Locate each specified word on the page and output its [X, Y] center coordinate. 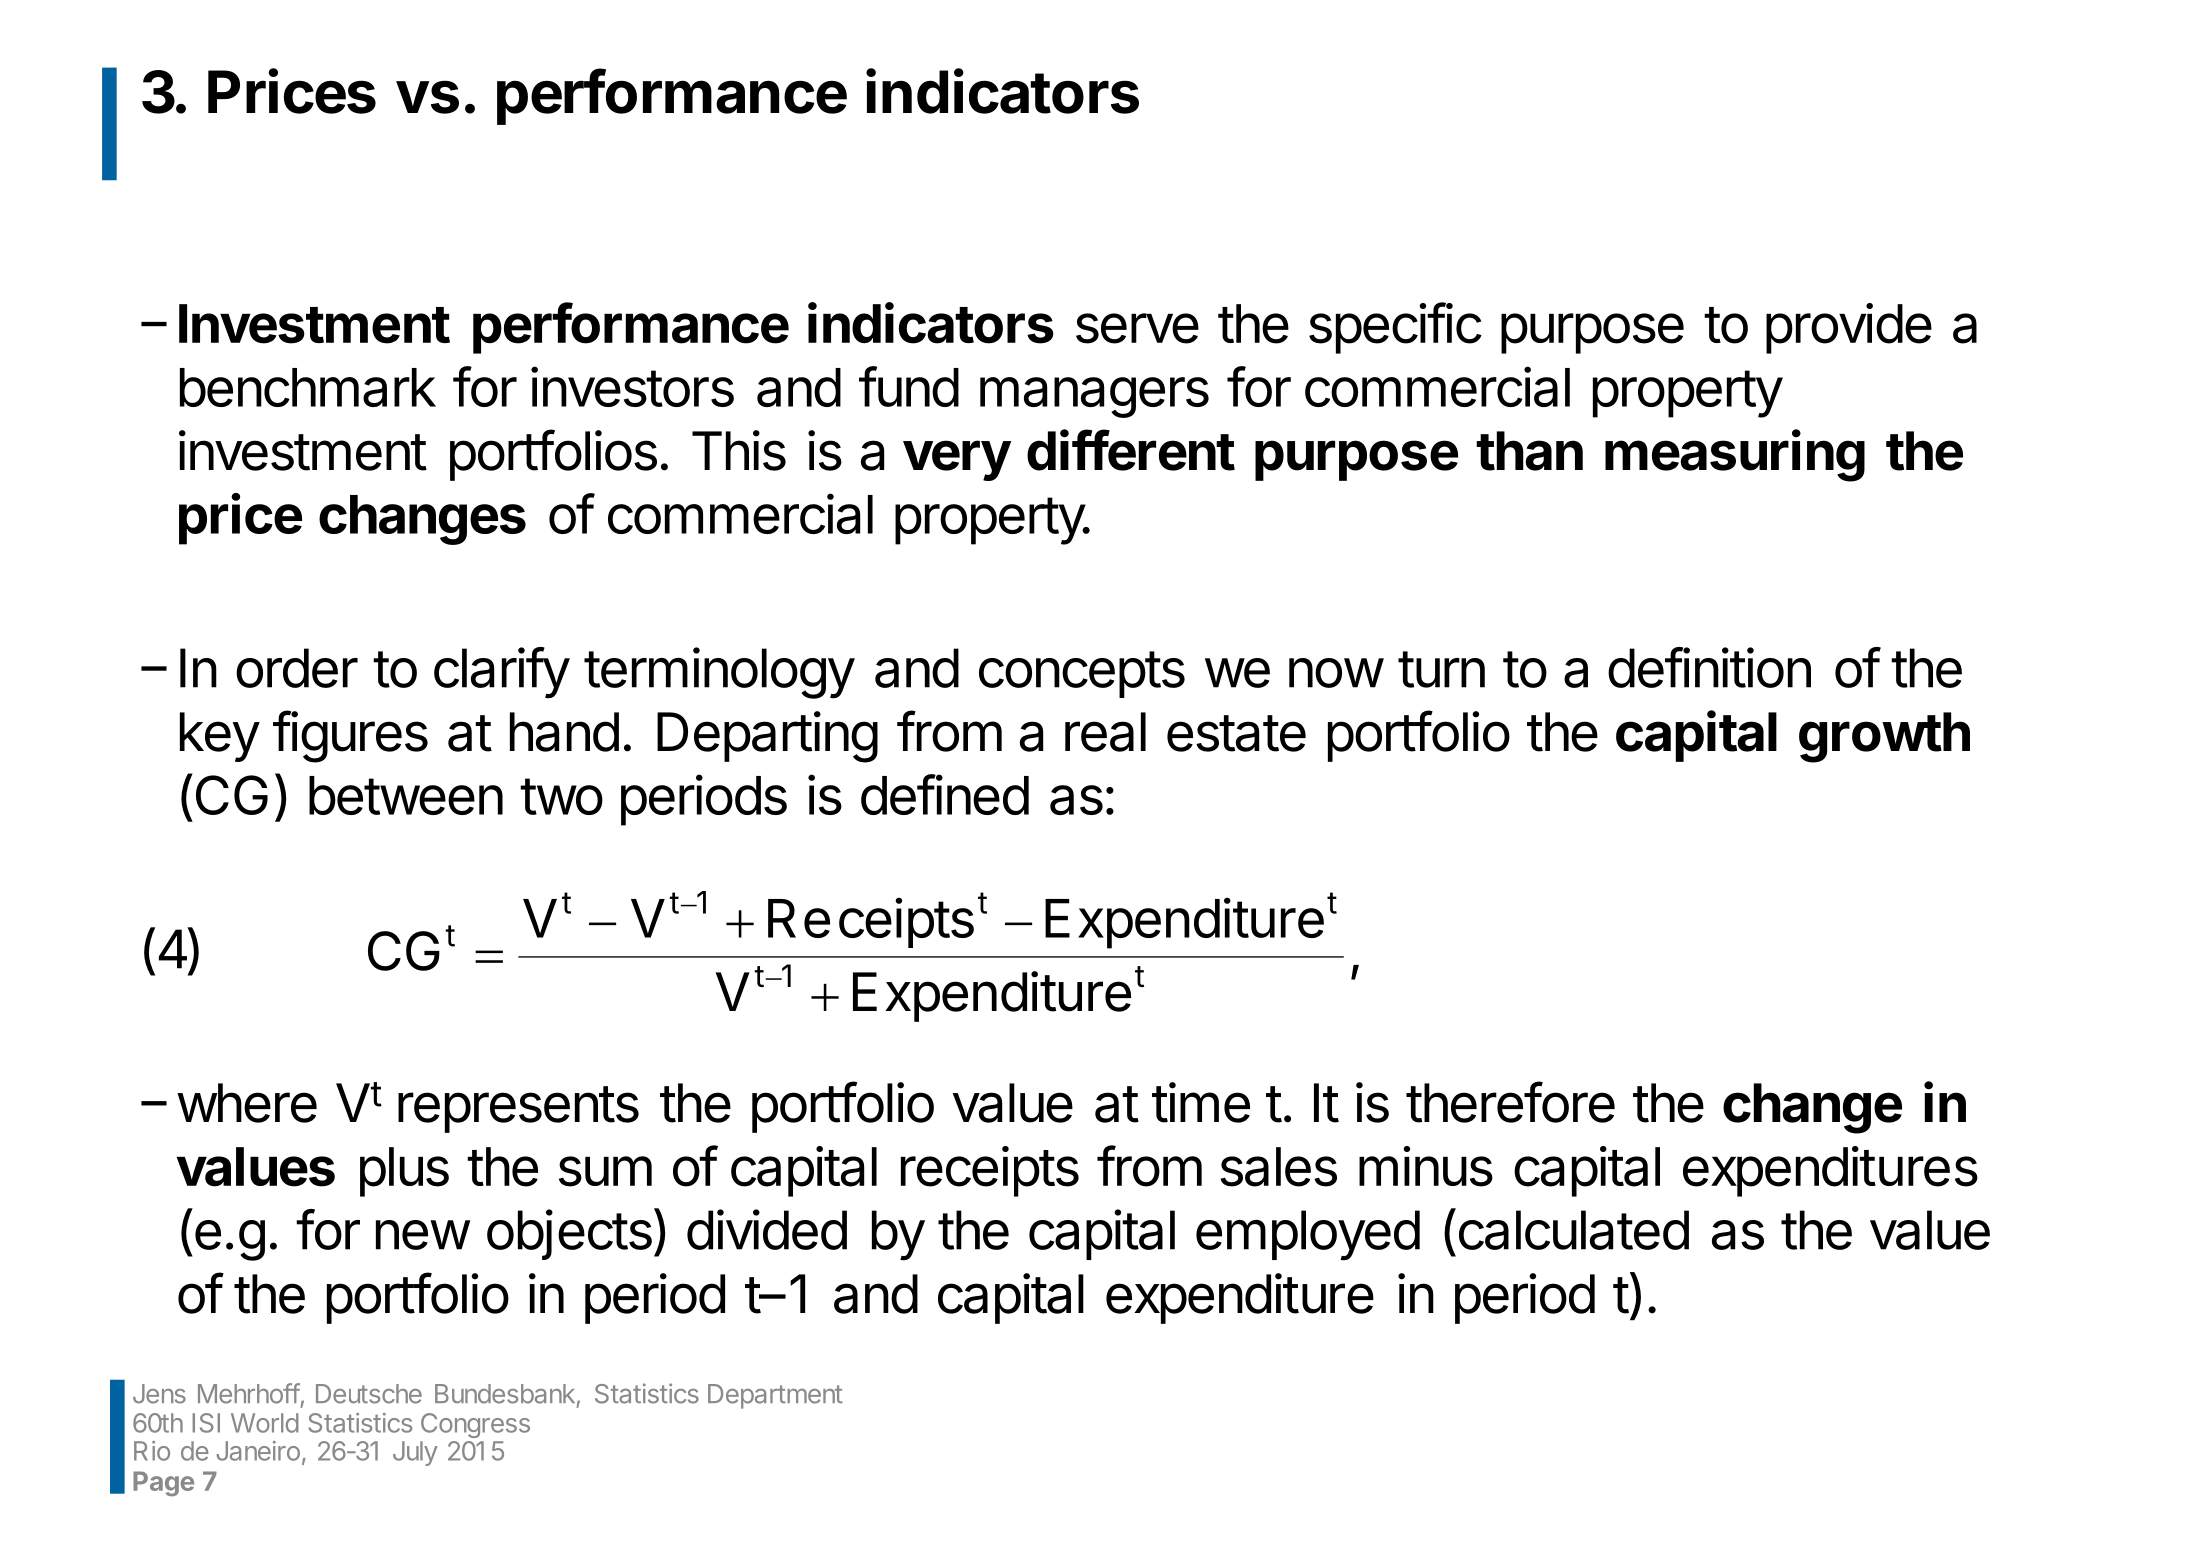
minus [1426, 1166]
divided [767, 1229]
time [1201, 1102]
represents [518, 1109]
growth [1884, 737]
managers [1094, 397]
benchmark [308, 387]
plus [404, 1172]
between [406, 795]
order [297, 668]
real [1105, 732]
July [415, 1453]
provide [1849, 328]
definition [1709, 667]
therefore [1510, 1102]
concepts [1082, 674]
